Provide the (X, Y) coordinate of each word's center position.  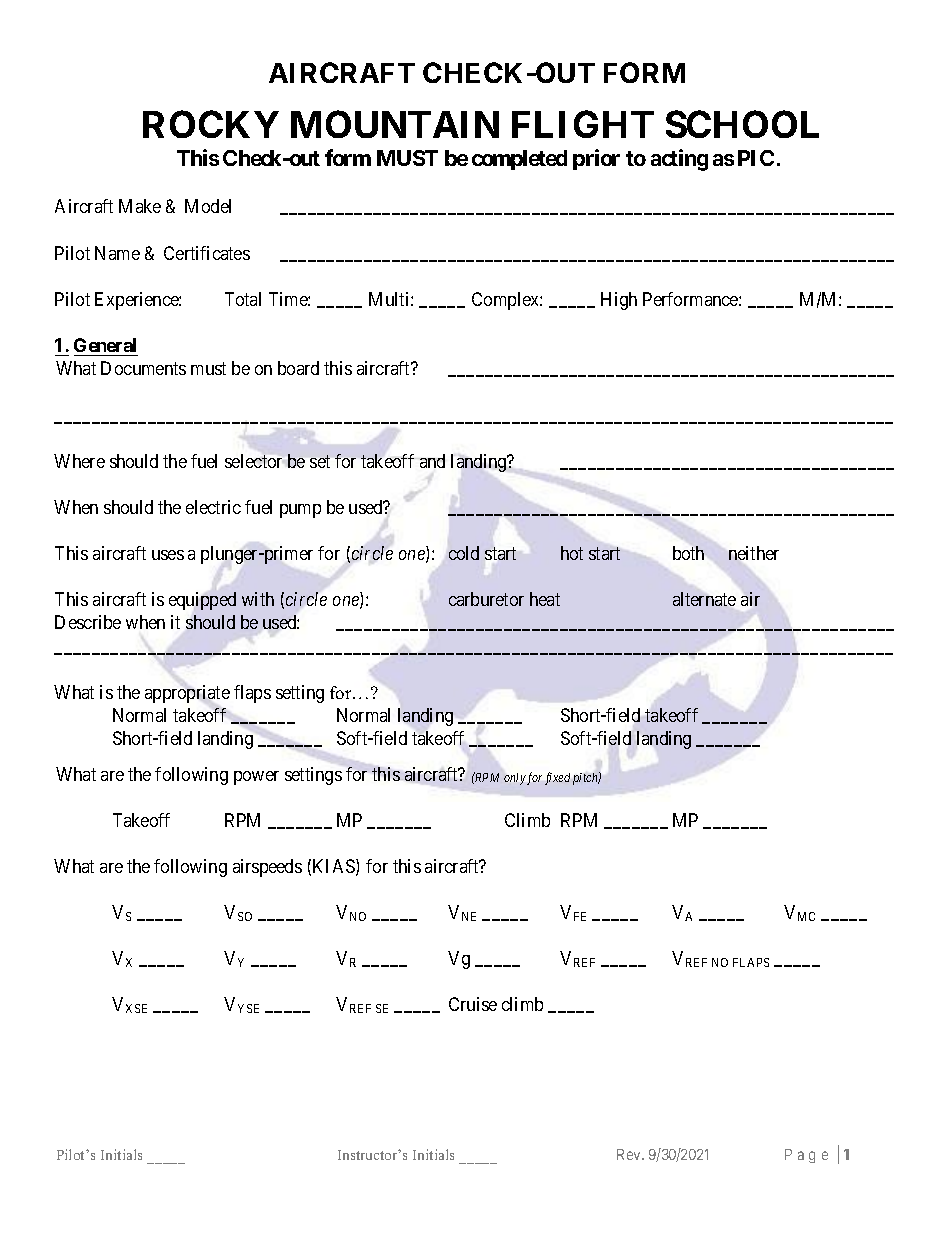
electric (213, 507)
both (688, 553)
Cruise (473, 1004)
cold (464, 553)
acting (679, 160)
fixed (557, 778)
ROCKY (211, 124)
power (256, 778)
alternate (704, 599)
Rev (630, 1154)
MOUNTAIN (395, 124)
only (515, 779)
